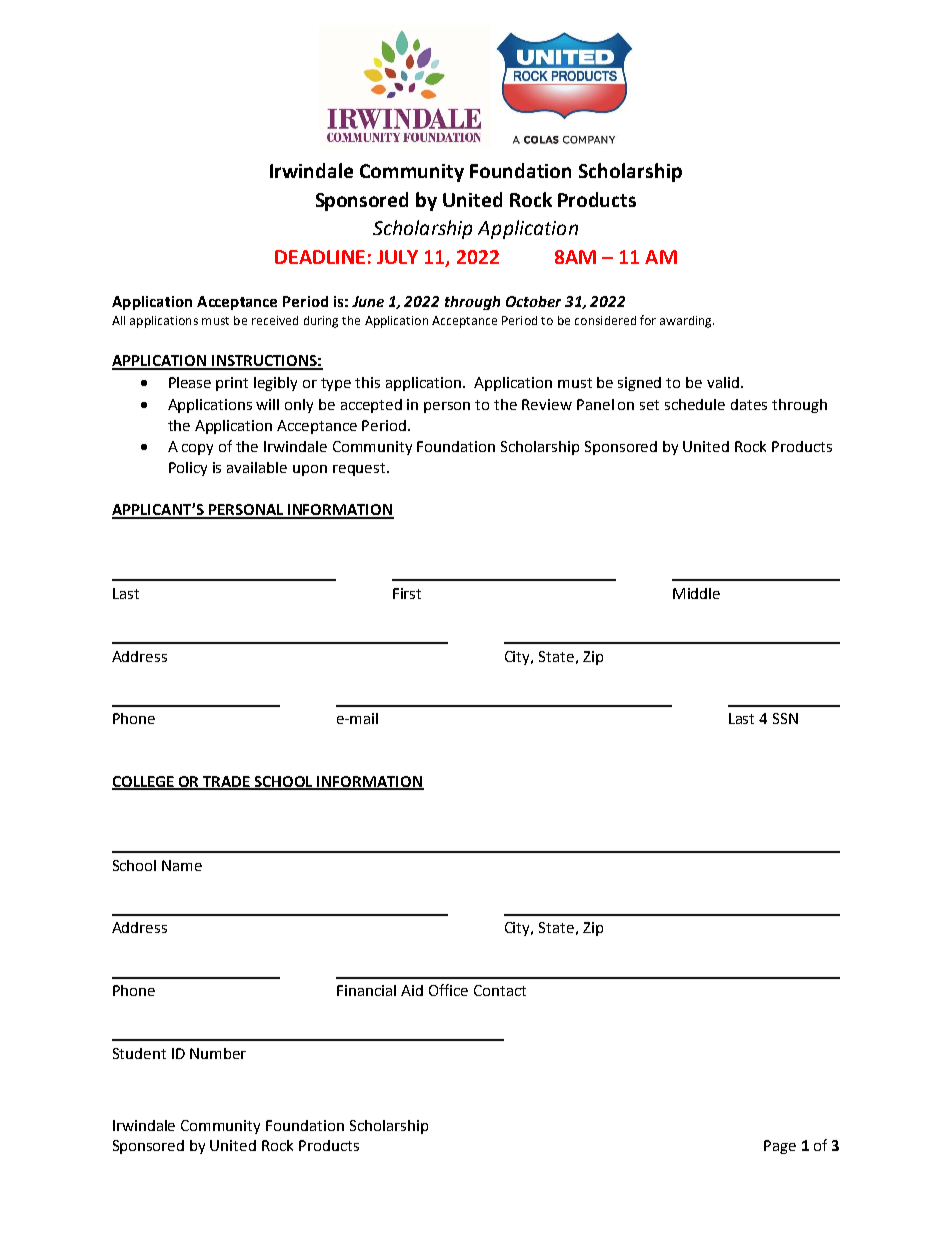  What do you see at coordinates (687, 322) in the screenshot?
I see `awarding` at bounding box center [687, 322].
